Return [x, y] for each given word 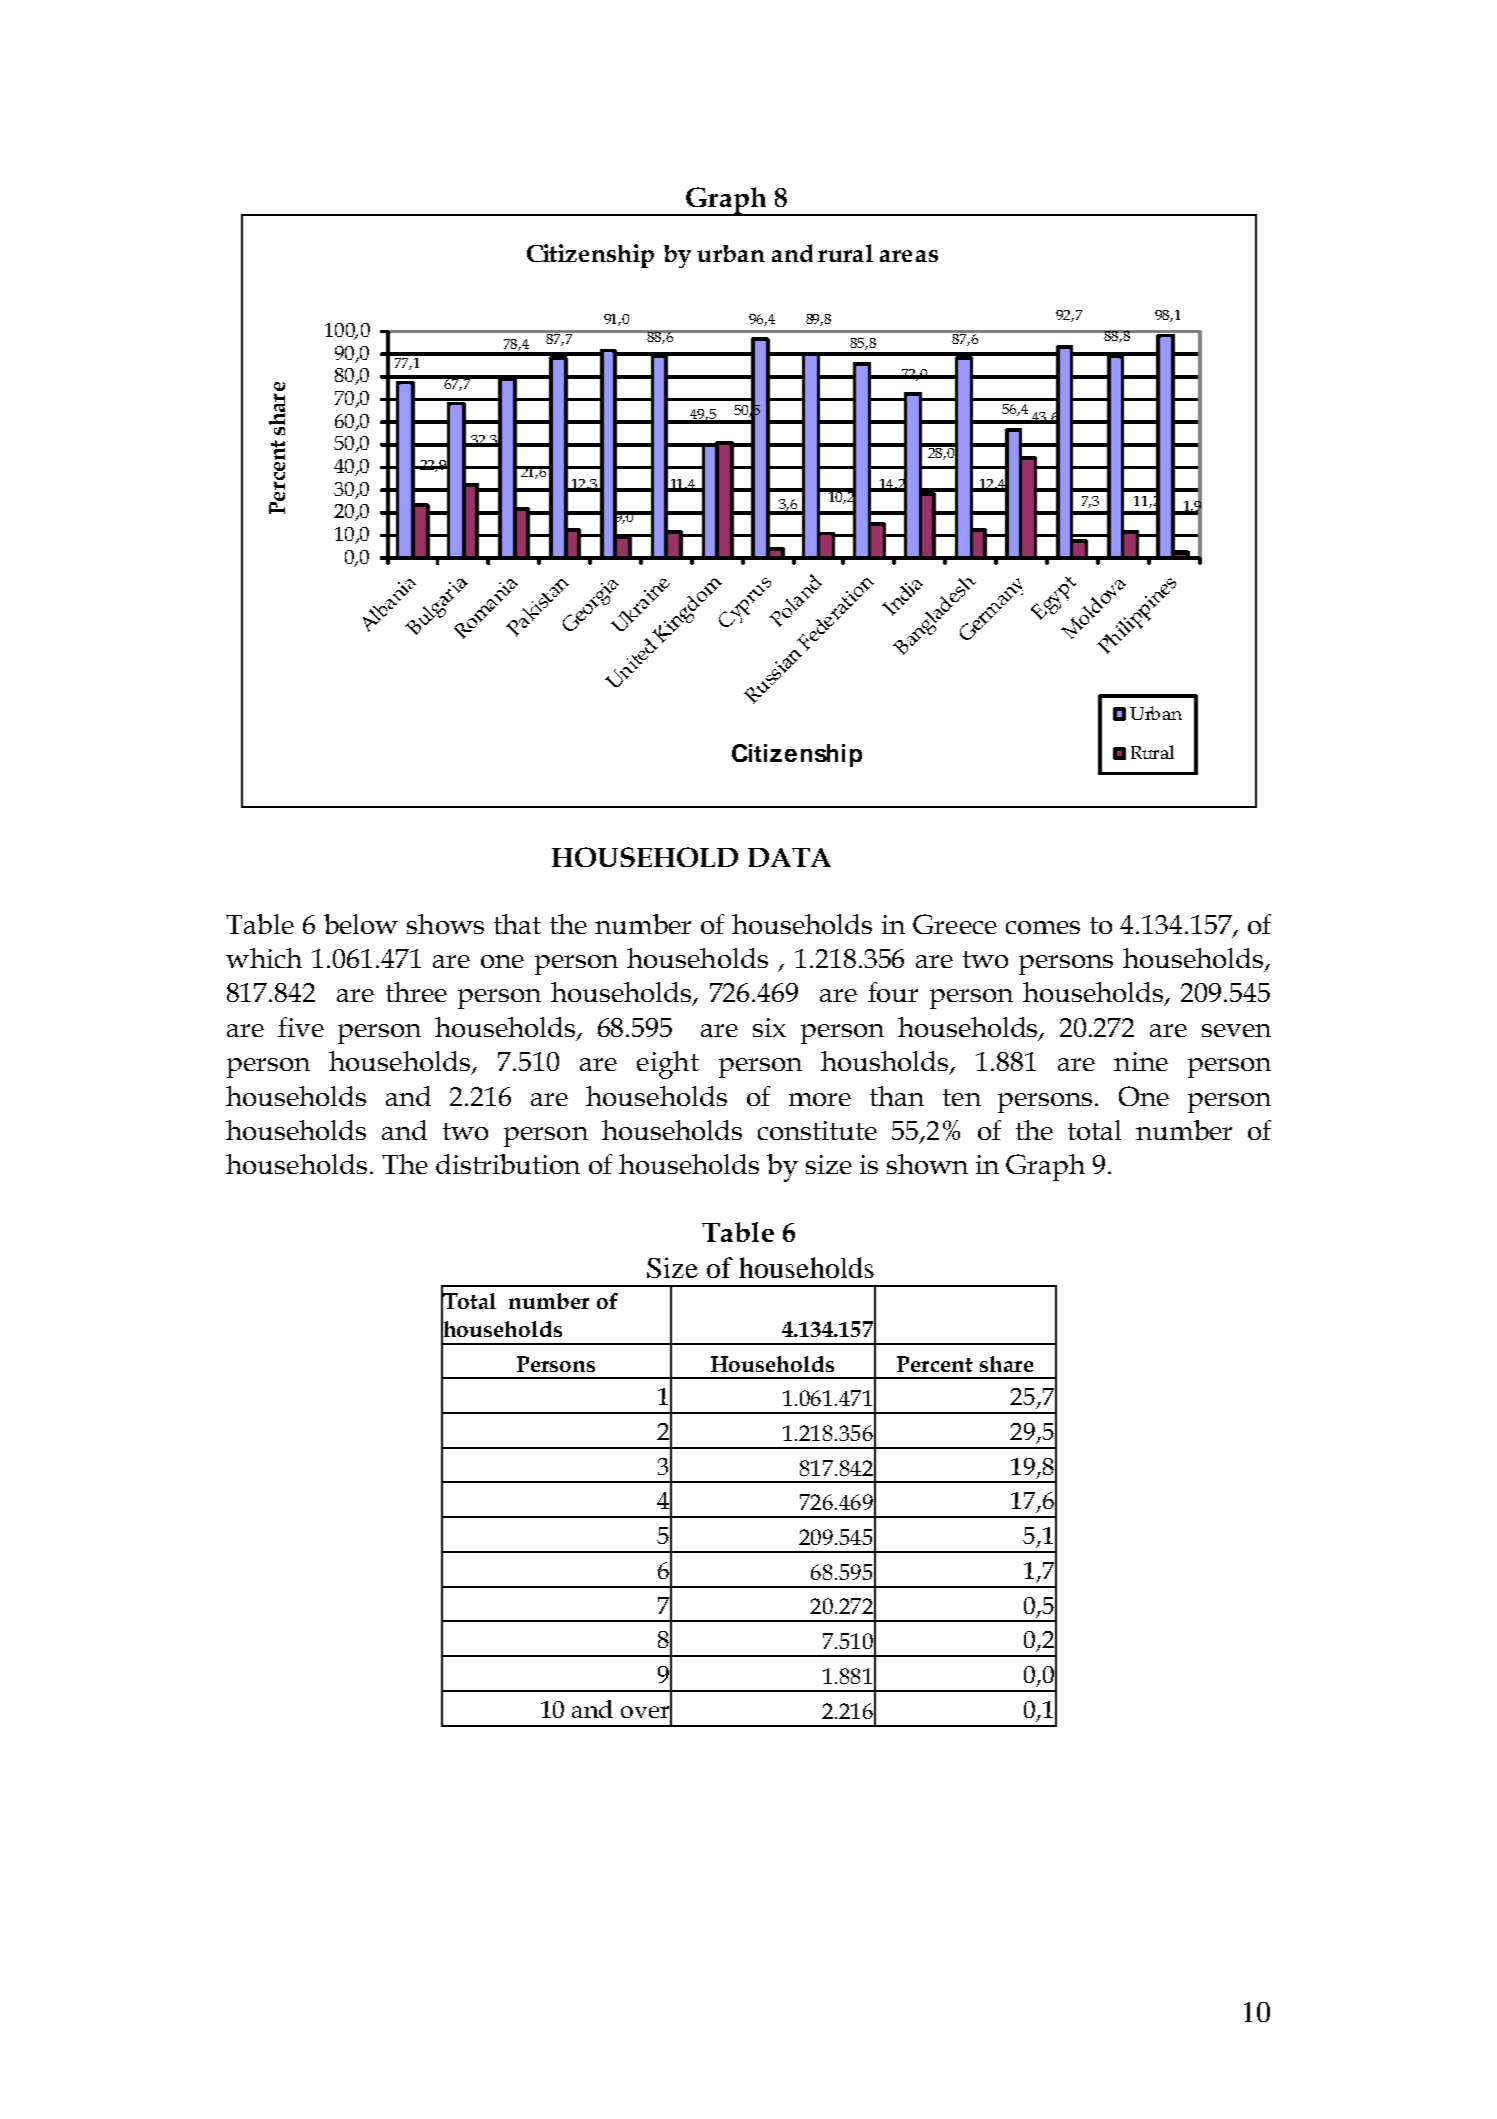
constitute [817, 1130]
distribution [508, 1164]
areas [909, 256]
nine [1141, 1061]
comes [1043, 927]
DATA [789, 857]
